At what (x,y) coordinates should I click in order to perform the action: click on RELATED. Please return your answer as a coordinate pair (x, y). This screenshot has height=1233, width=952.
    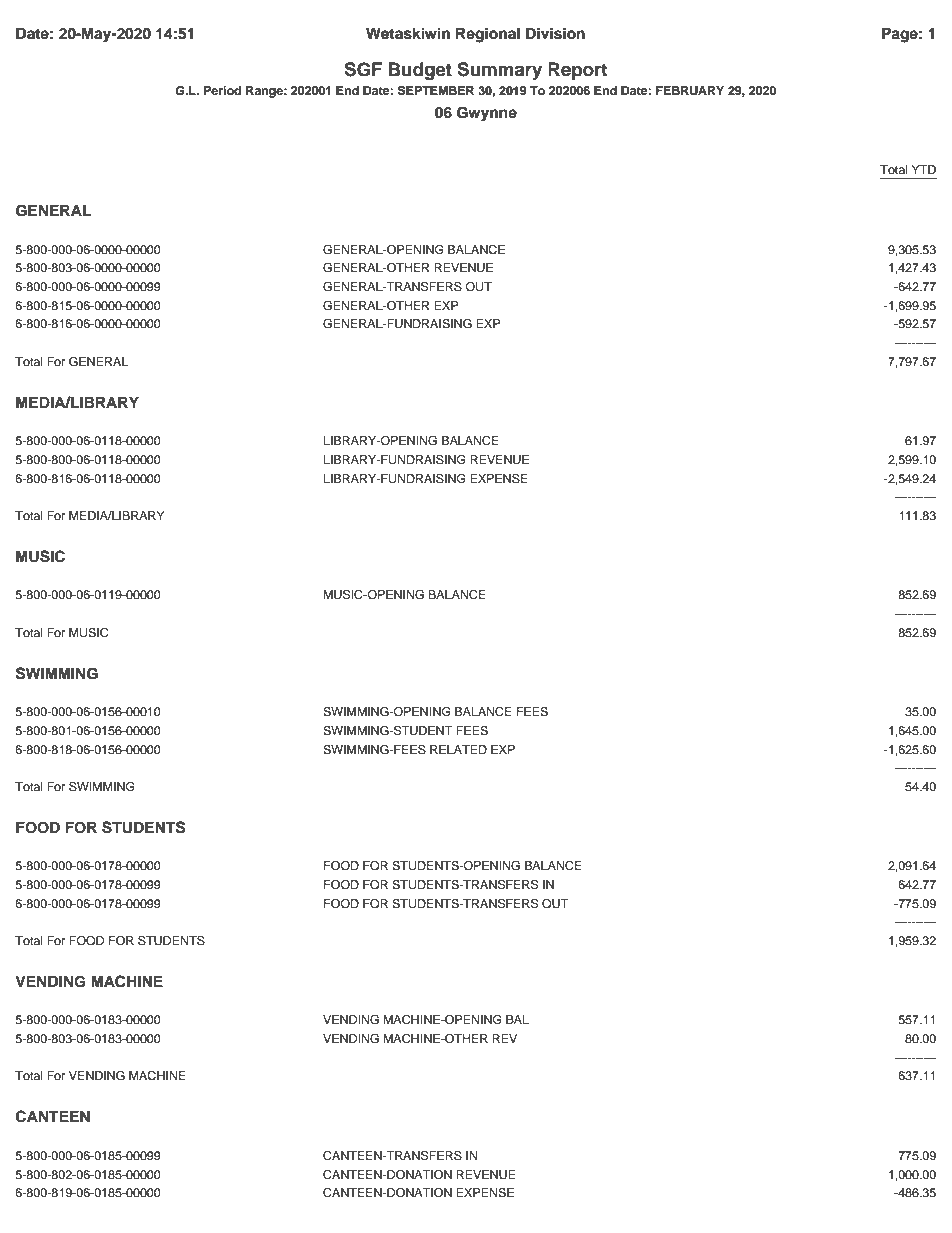
    Looking at the image, I should click on (458, 749).
